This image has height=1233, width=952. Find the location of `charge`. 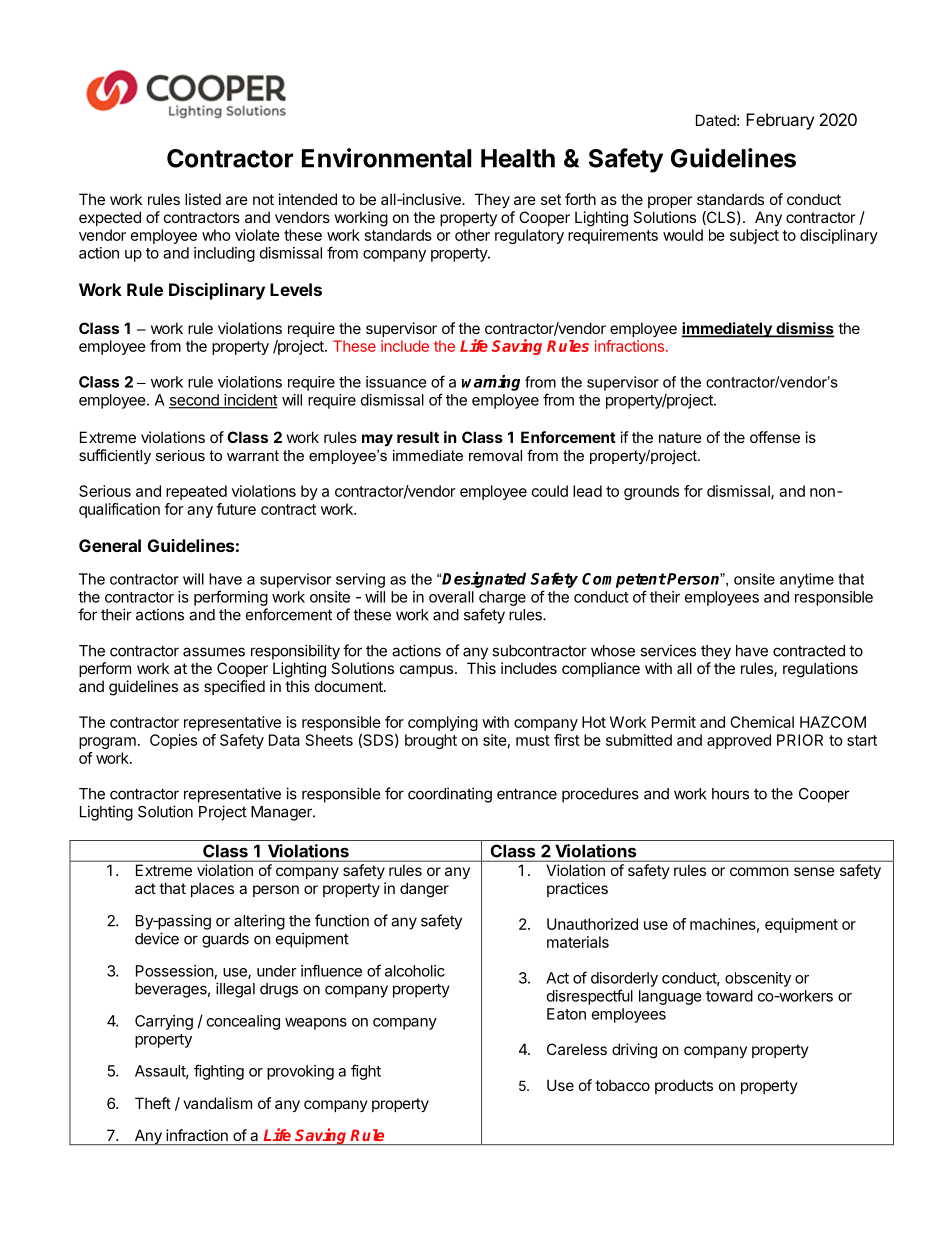

charge is located at coordinates (502, 598).
